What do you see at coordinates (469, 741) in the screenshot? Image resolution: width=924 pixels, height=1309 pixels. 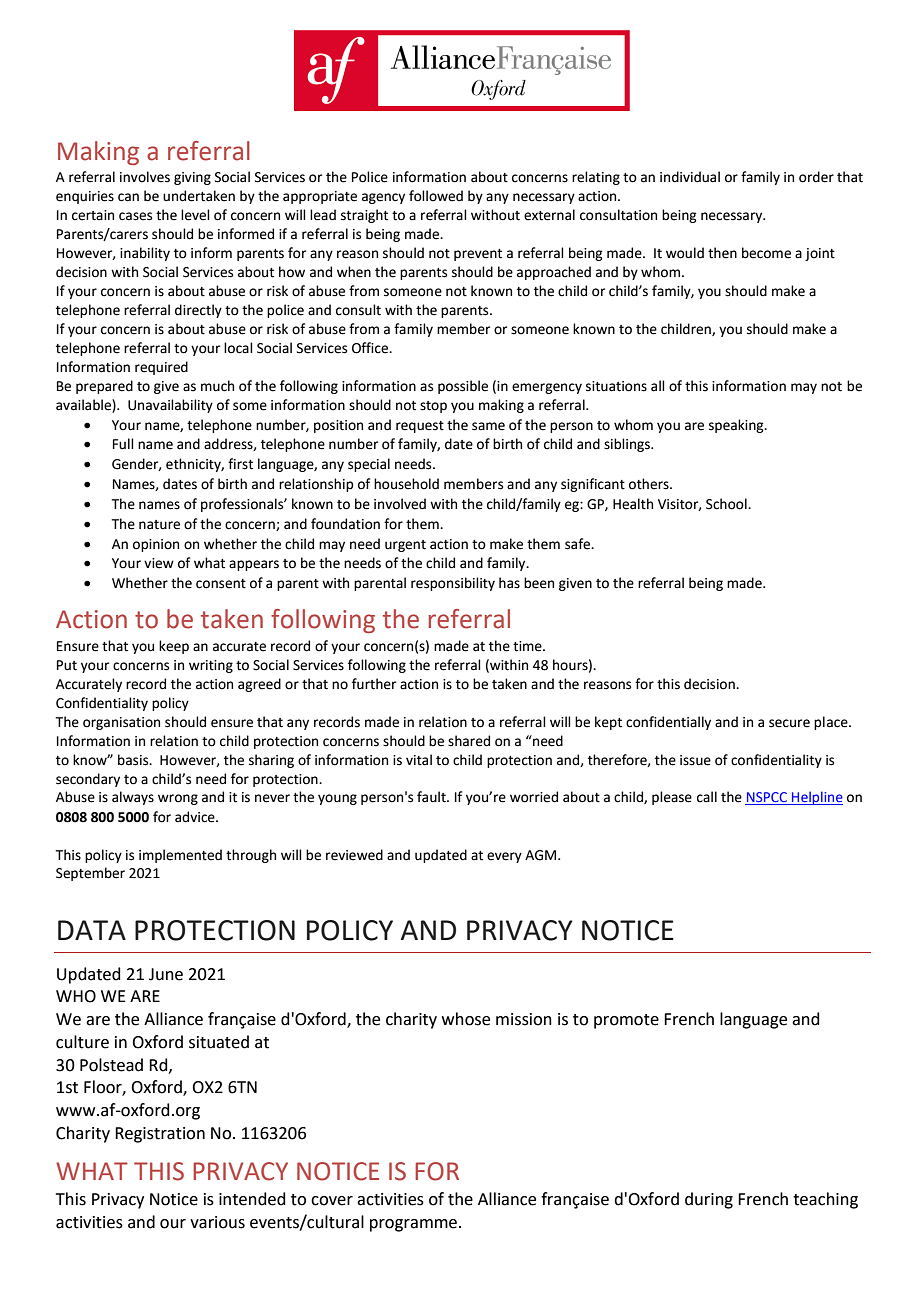 I see `shared` at bounding box center [469, 741].
